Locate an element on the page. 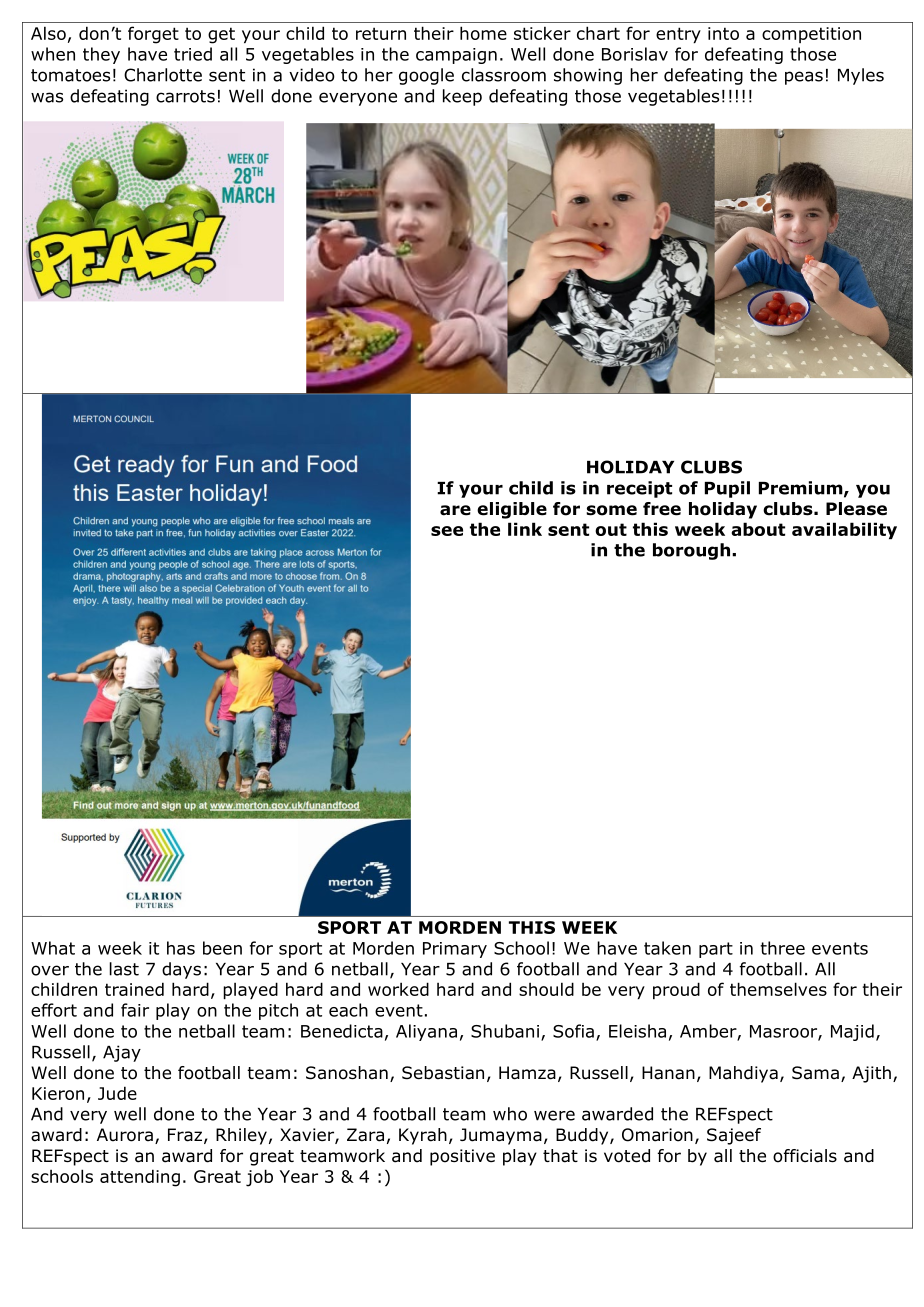  Charlotte is located at coordinates (163, 75).
